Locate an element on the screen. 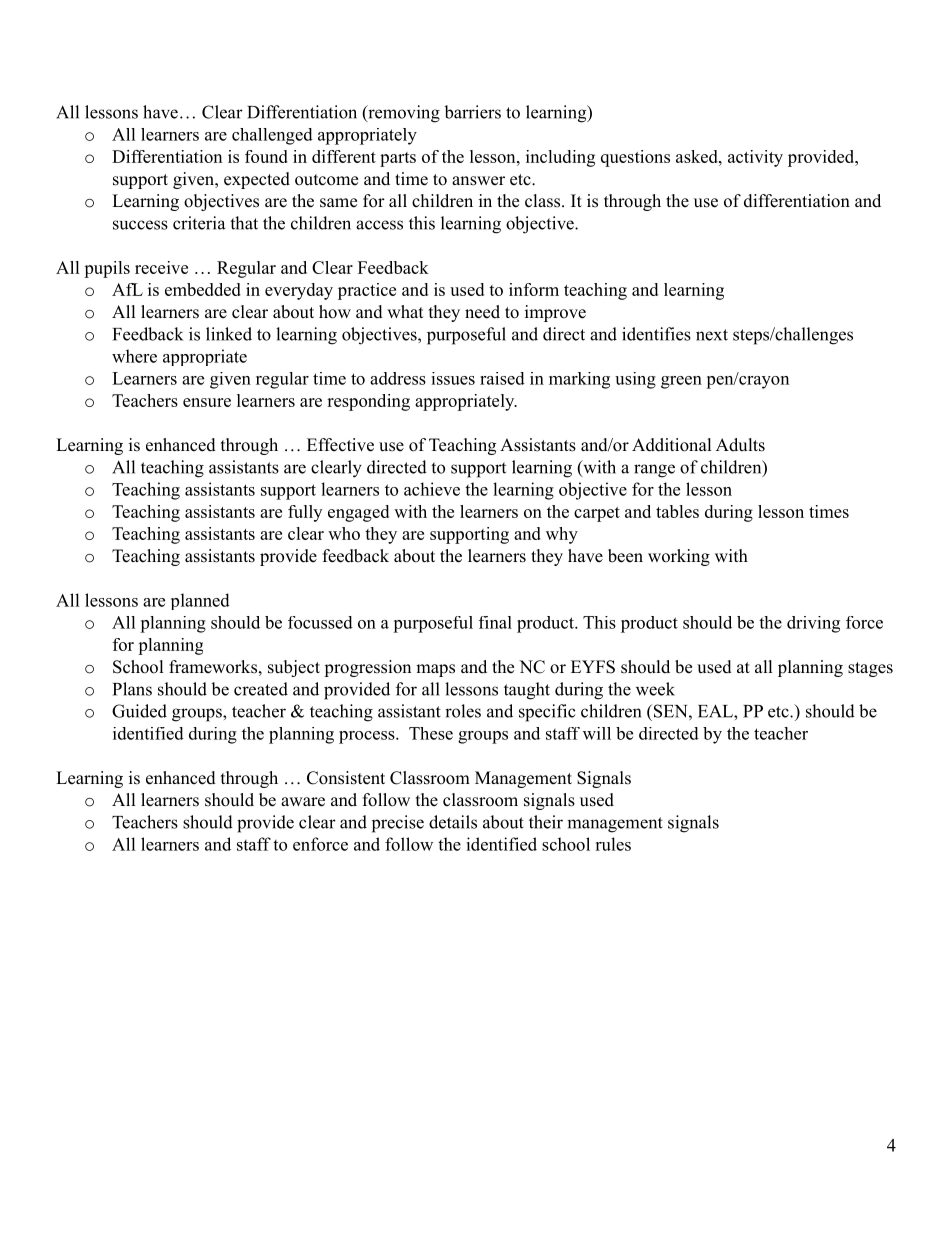  need is located at coordinates (482, 312).
